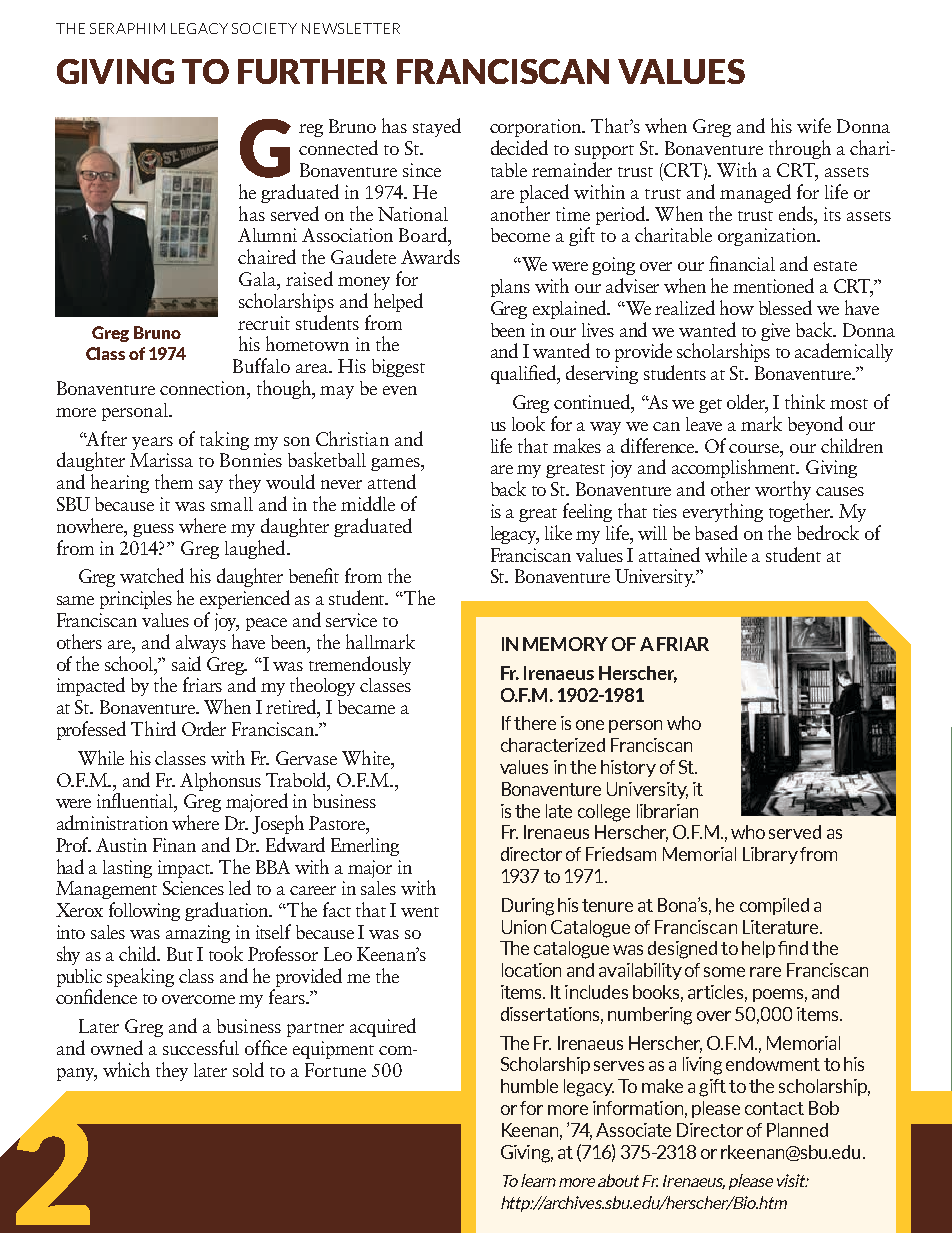  I want to click on SERAPHIM, so click(127, 28).
